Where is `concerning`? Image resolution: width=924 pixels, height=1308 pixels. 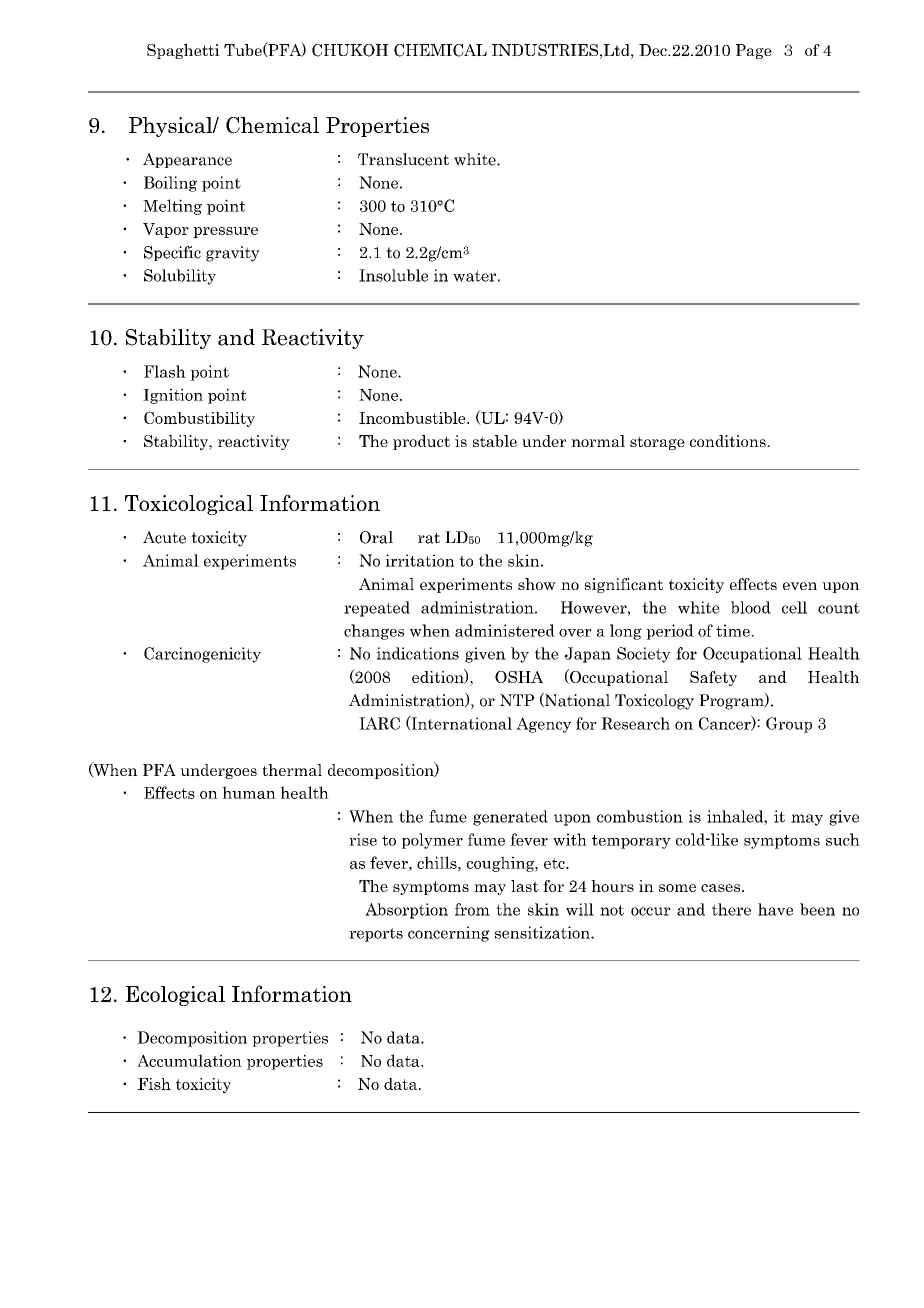
concerning is located at coordinates (449, 934).
